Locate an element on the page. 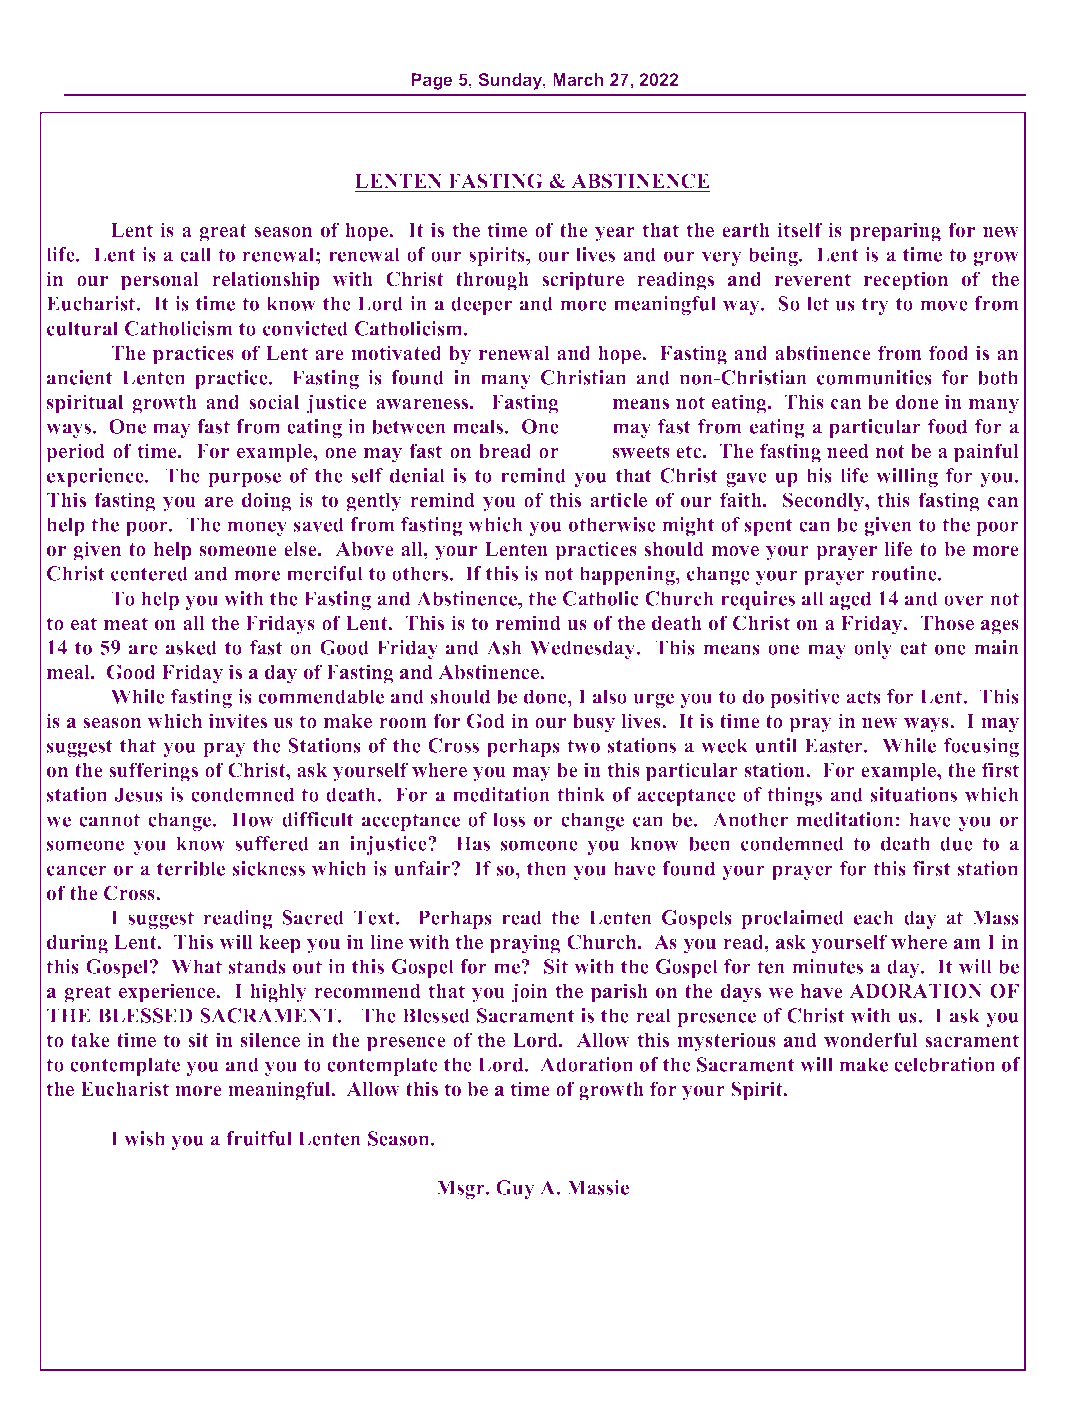 The image size is (1090, 1411). try is located at coordinates (875, 306).
